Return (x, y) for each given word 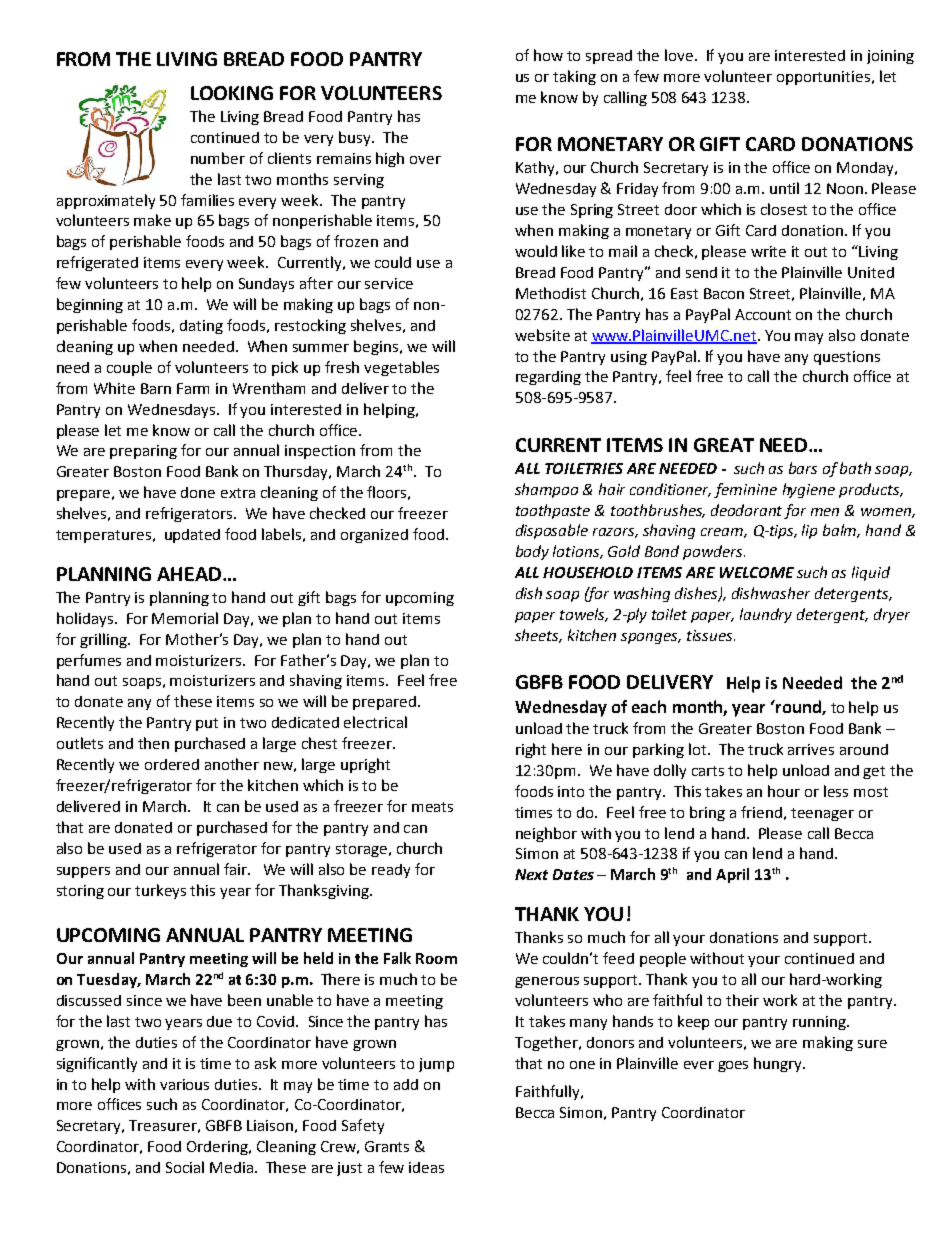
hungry (779, 1064)
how (548, 55)
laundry (766, 615)
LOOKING (232, 93)
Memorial (185, 618)
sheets (538, 636)
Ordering (219, 1148)
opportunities (825, 78)
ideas (426, 1167)
